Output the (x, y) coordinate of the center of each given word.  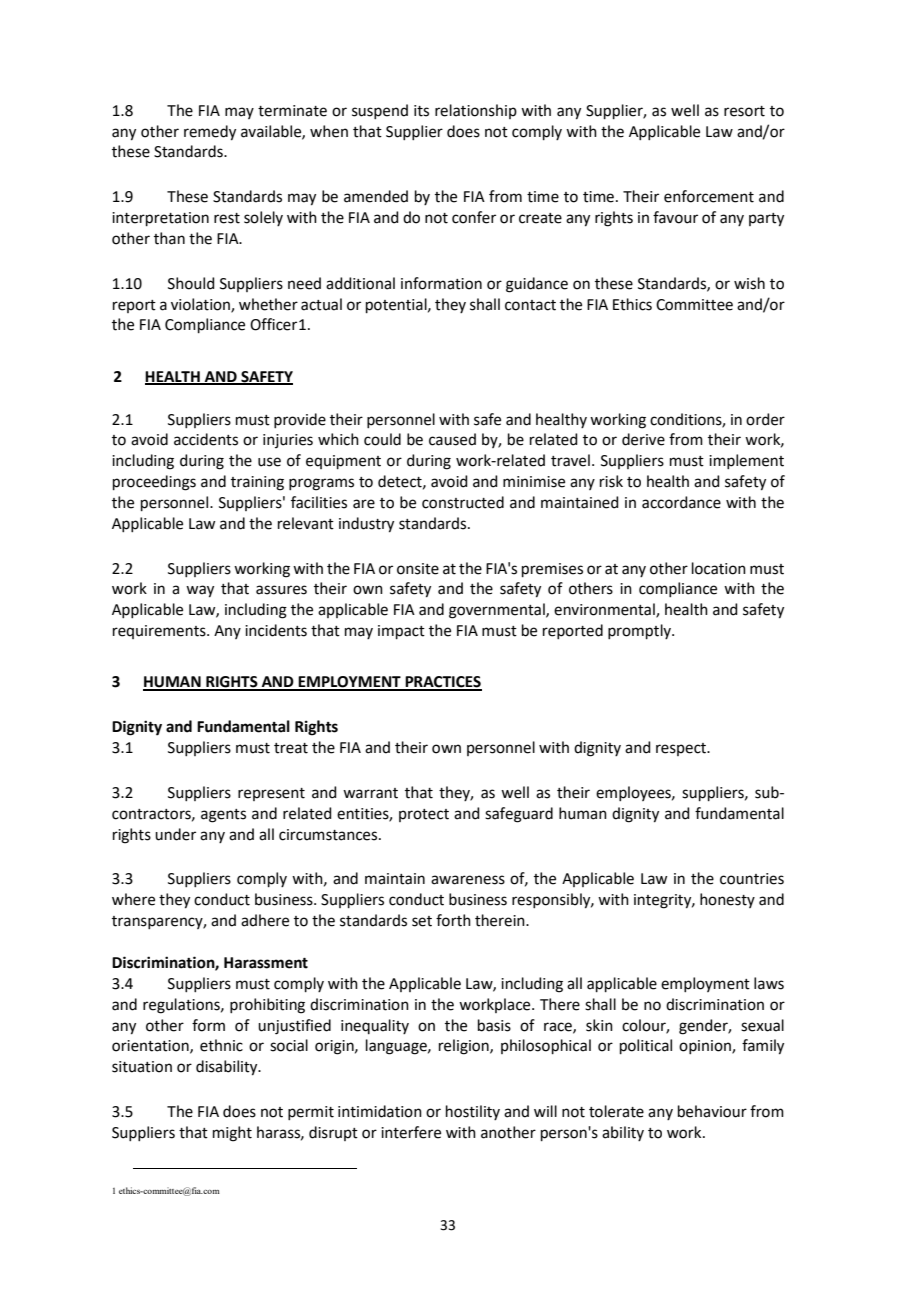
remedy (210, 133)
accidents (206, 439)
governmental (498, 611)
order (765, 419)
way (200, 591)
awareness (468, 880)
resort (744, 111)
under (175, 834)
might (232, 1134)
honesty (727, 900)
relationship (476, 111)
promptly (641, 631)
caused (452, 439)
